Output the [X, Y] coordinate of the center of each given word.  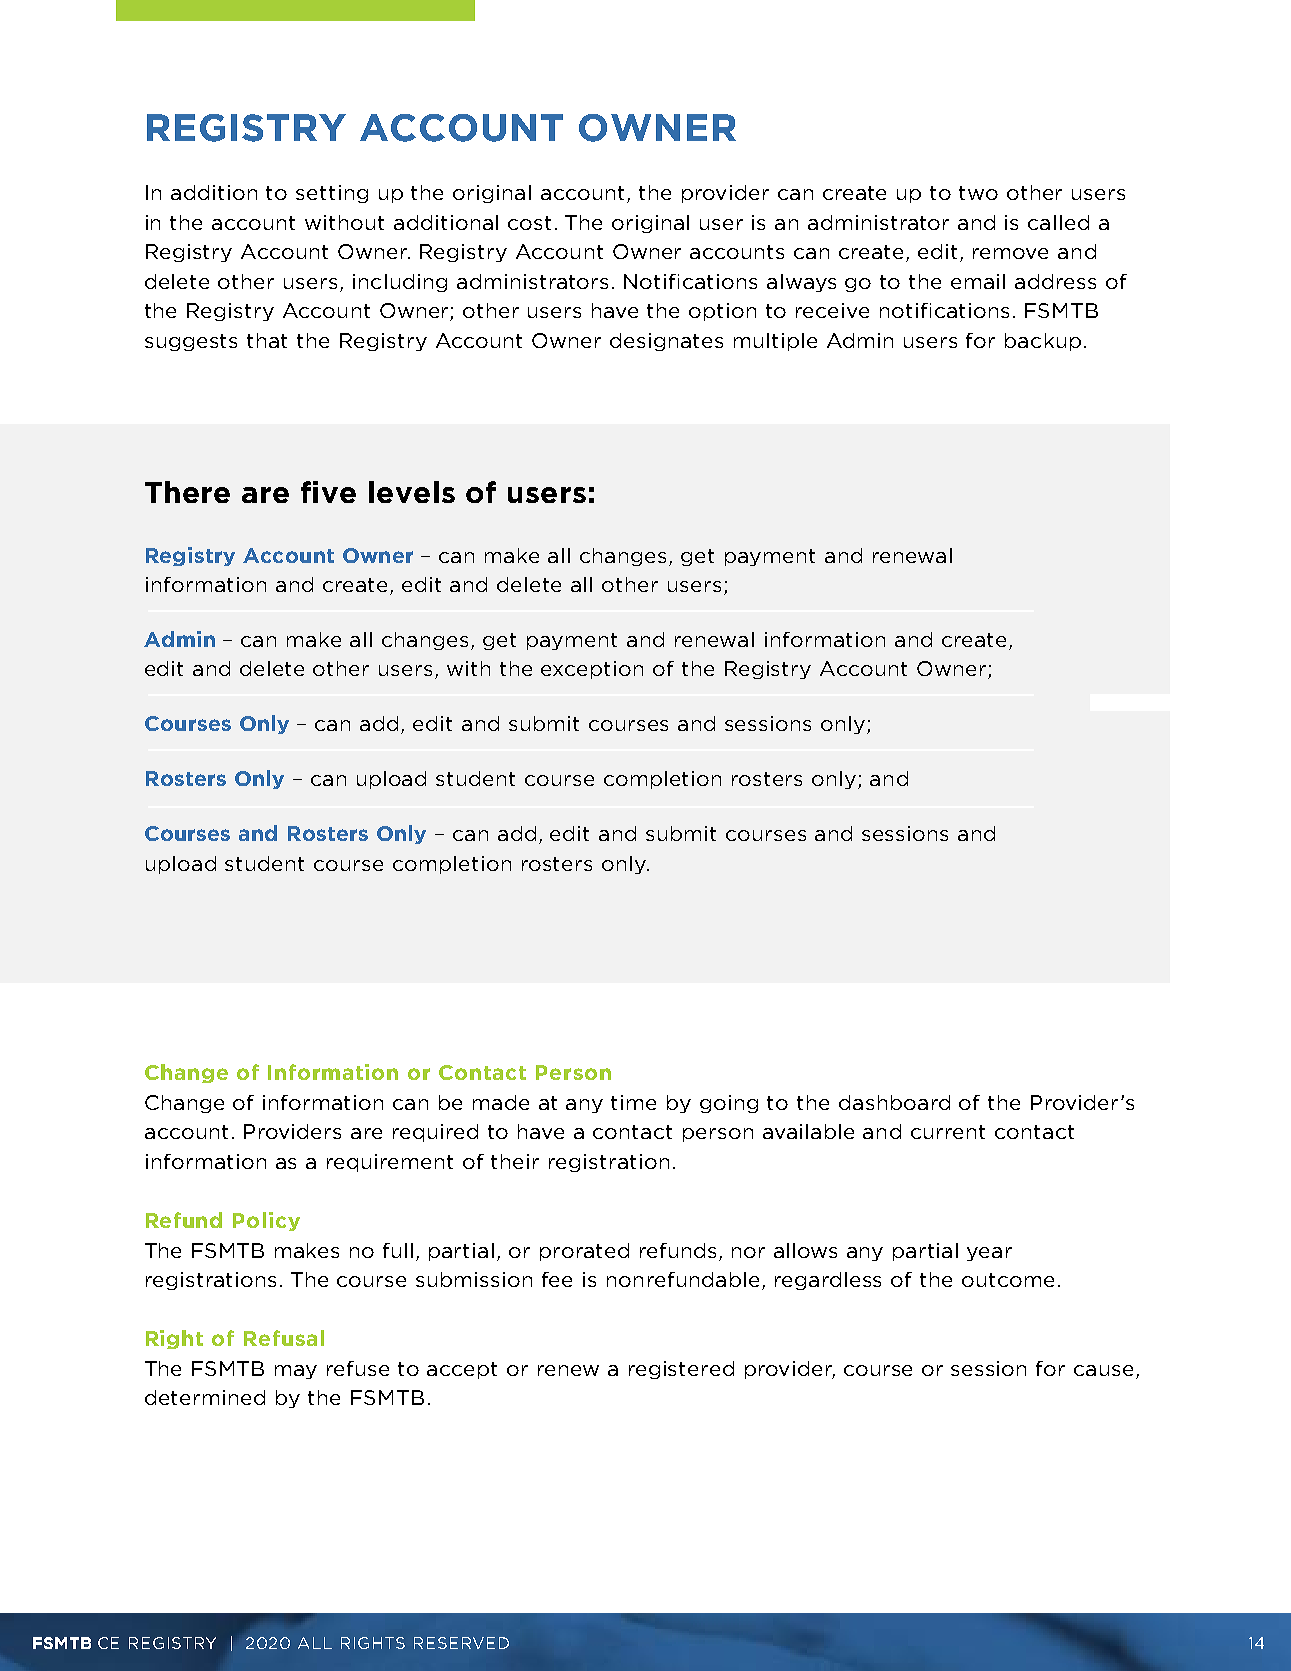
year [989, 1254]
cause [1103, 1370]
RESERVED [461, 1643]
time [633, 1102]
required [435, 1133]
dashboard [894, 1102]
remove [1010, 253]
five [328, 492]
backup [1043, 342]
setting [332, 194]
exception [592, 670]
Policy [266, 1221]
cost [529, 223]
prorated [584, 1252]
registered [681, 1370]
